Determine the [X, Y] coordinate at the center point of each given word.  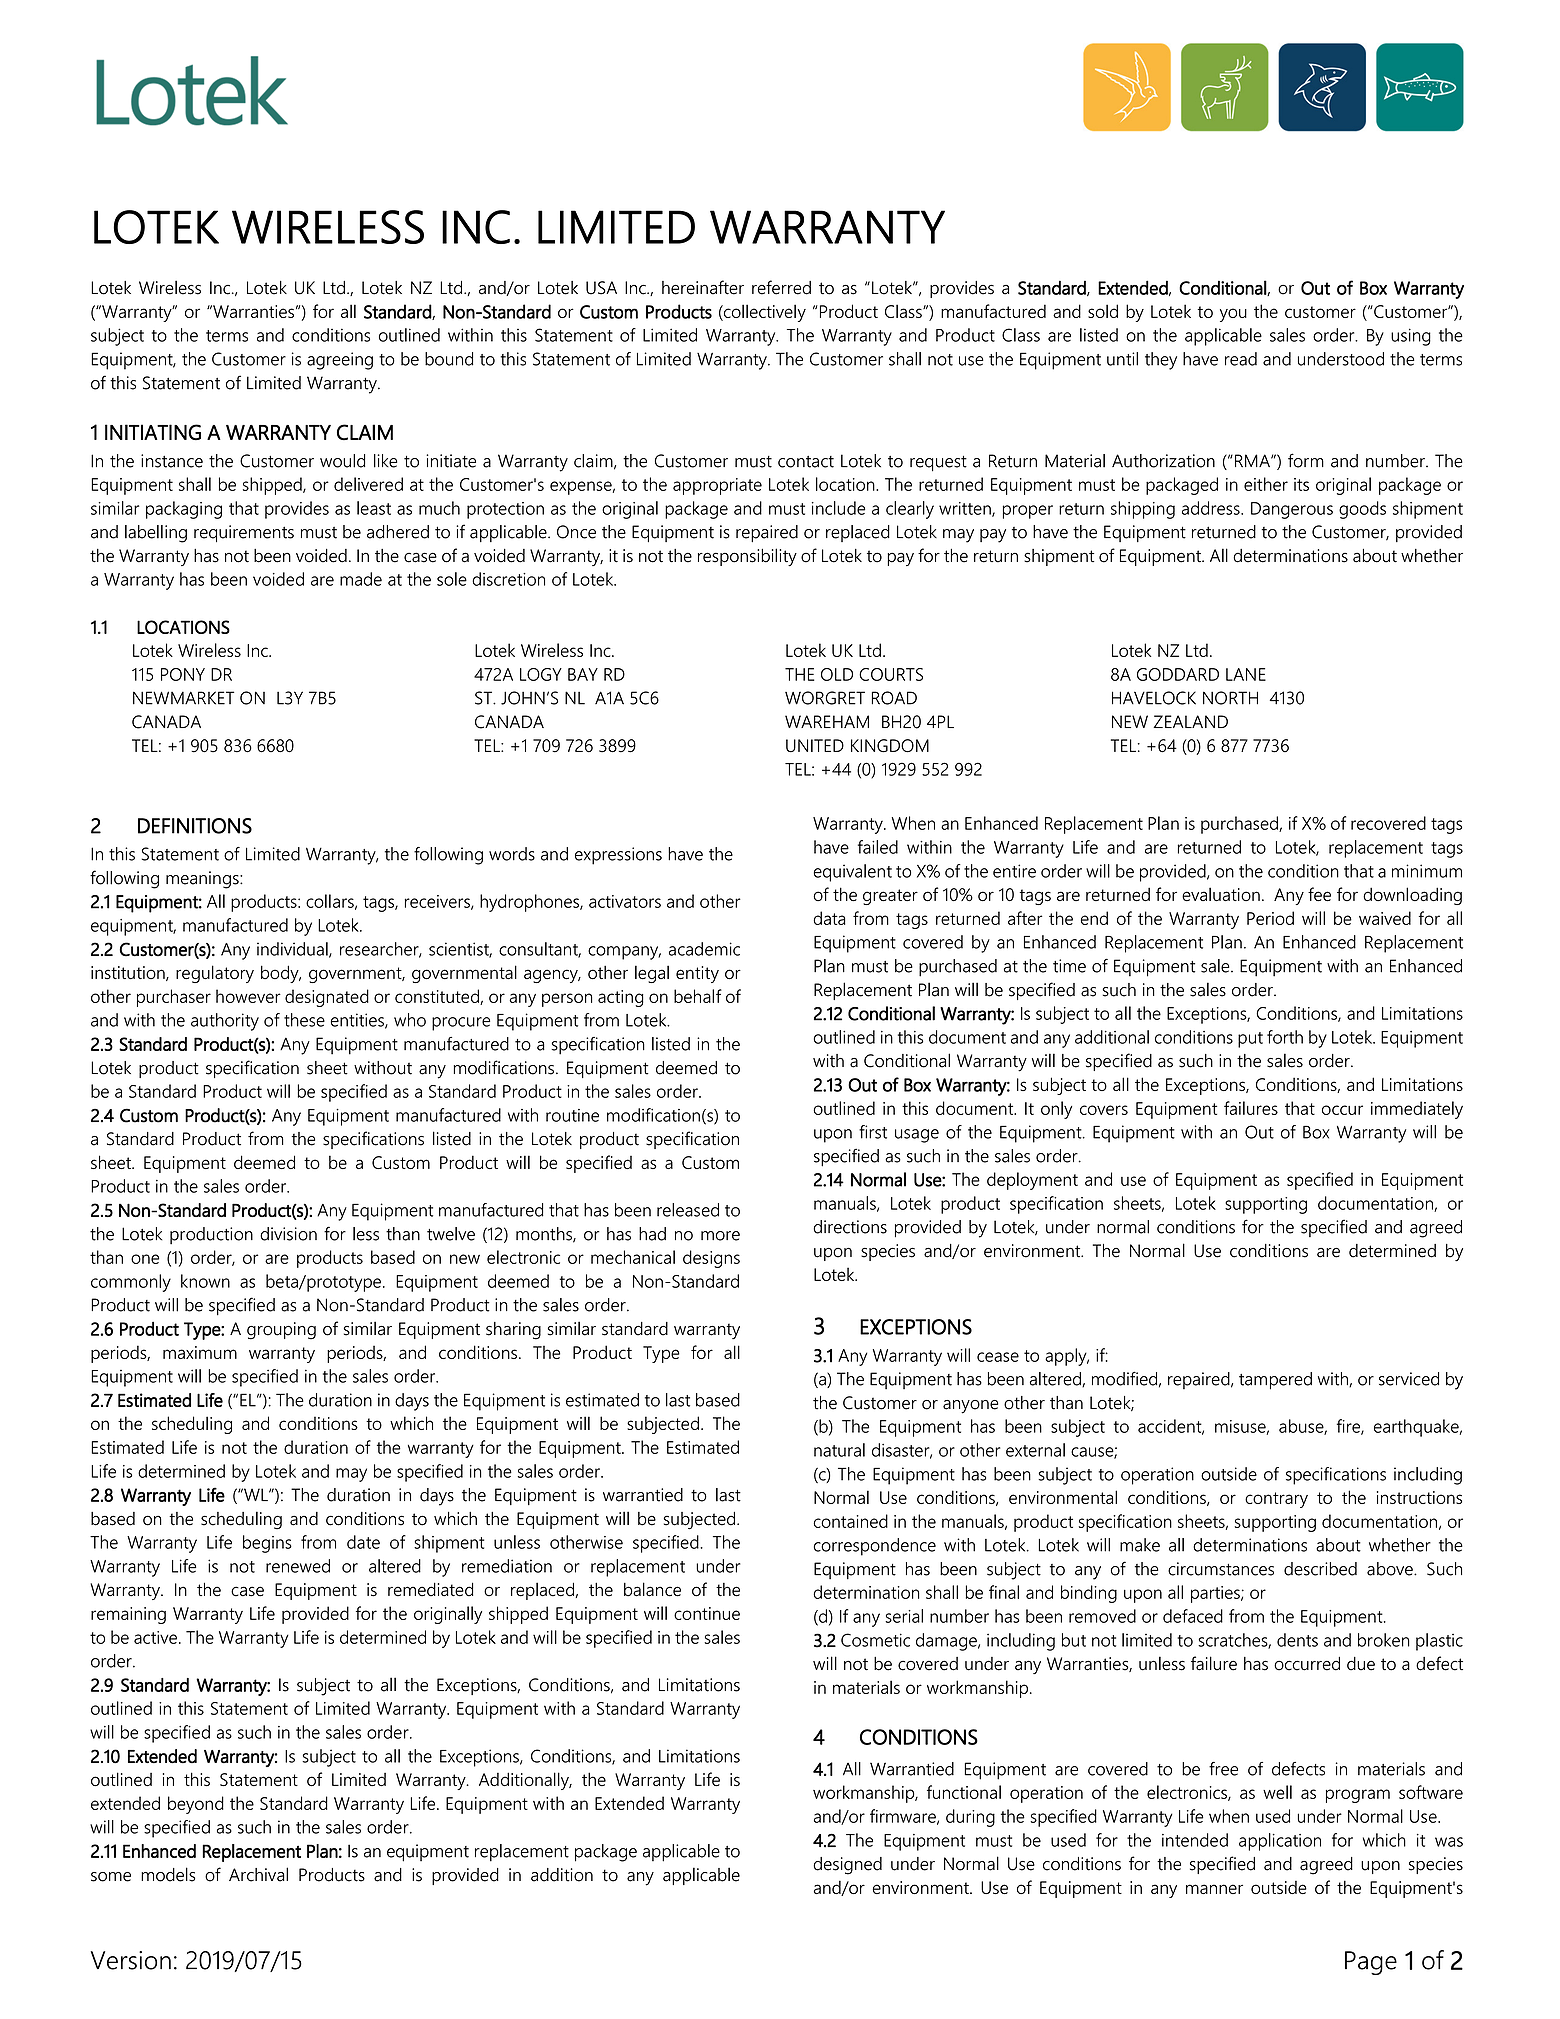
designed [847, 1866]
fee [1319, 894]
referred [781, 287]
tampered [1275, 1381]
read [1241, 359]
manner [1214, 1889]
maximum [200, 1352]
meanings [203, 880]
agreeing [340, 361]
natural [839, 1450]
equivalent [853, 873]
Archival [258, 1874]
